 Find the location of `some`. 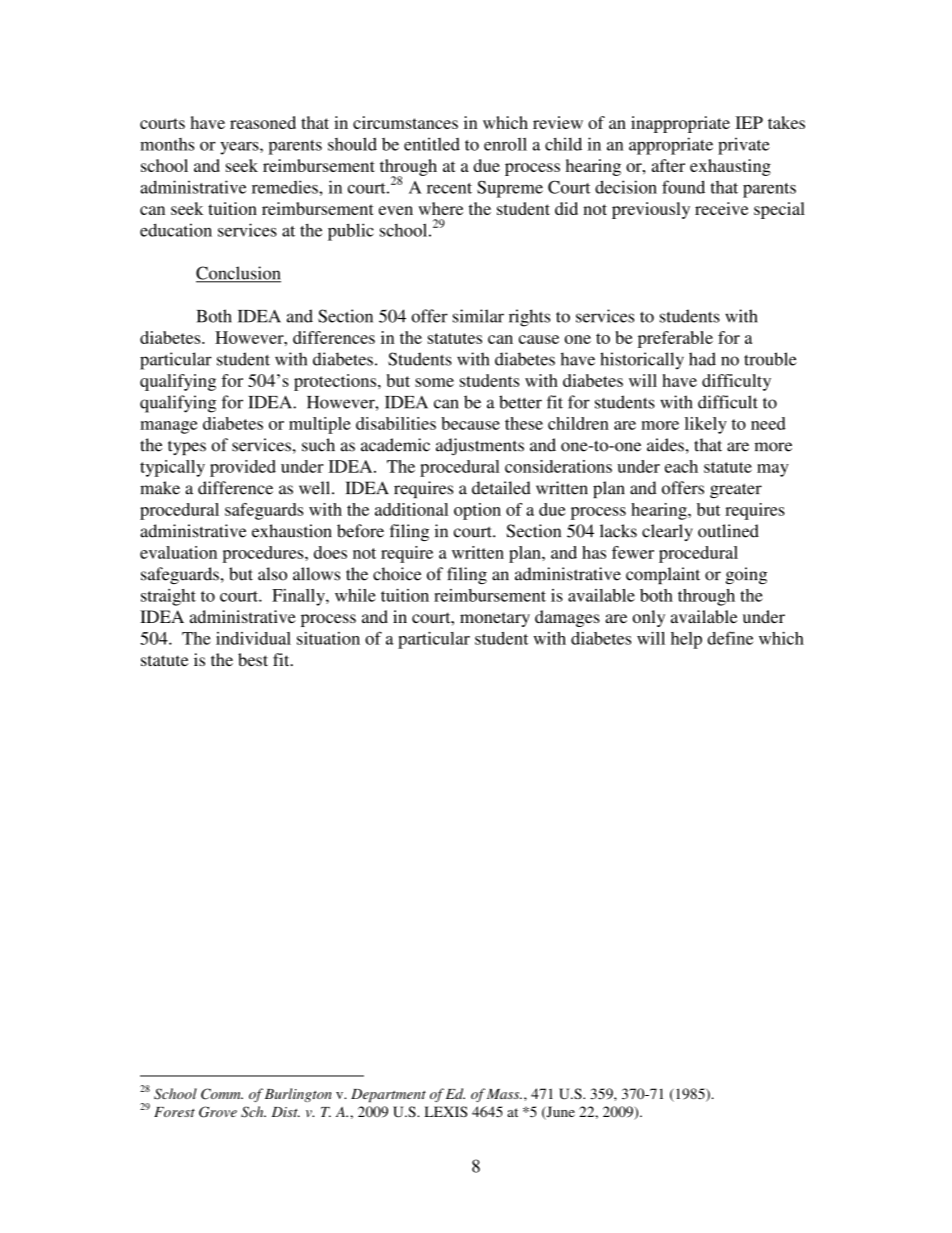

some is located at coordinates (434, 382).
